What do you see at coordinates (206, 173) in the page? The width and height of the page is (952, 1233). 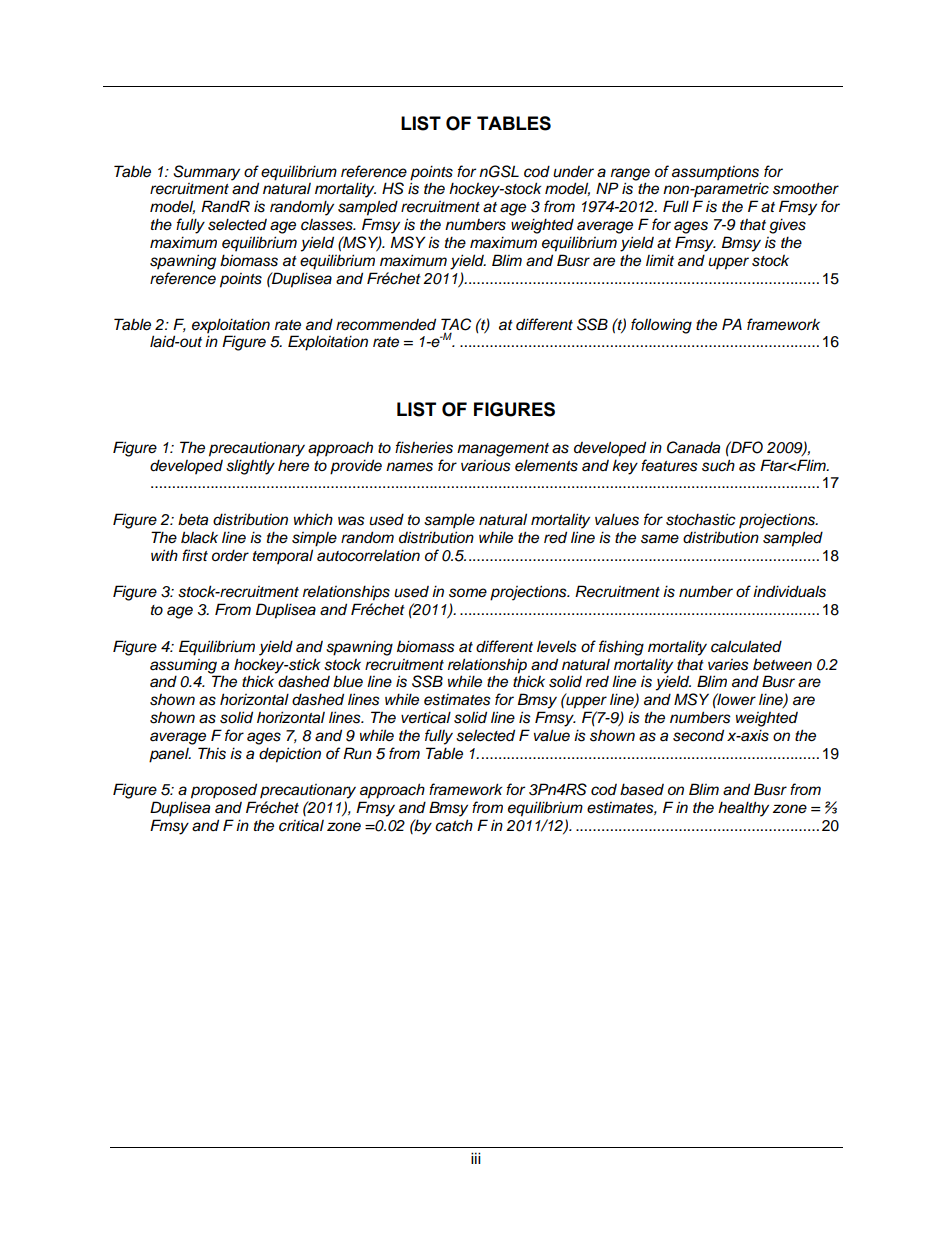 I see `Summary` at bounding box center [206, 173].
